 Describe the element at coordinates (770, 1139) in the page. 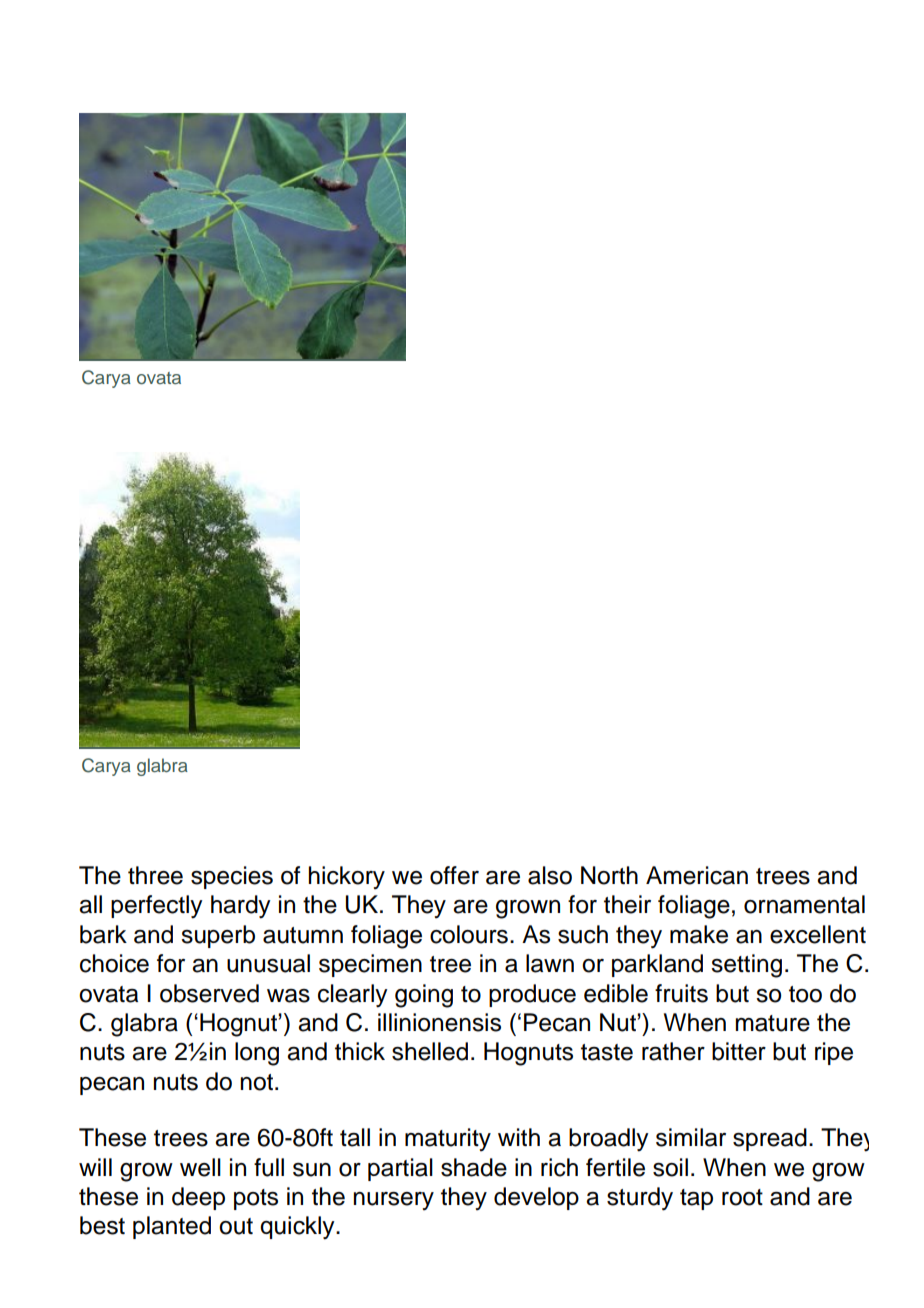

I see `spread` at that location.
